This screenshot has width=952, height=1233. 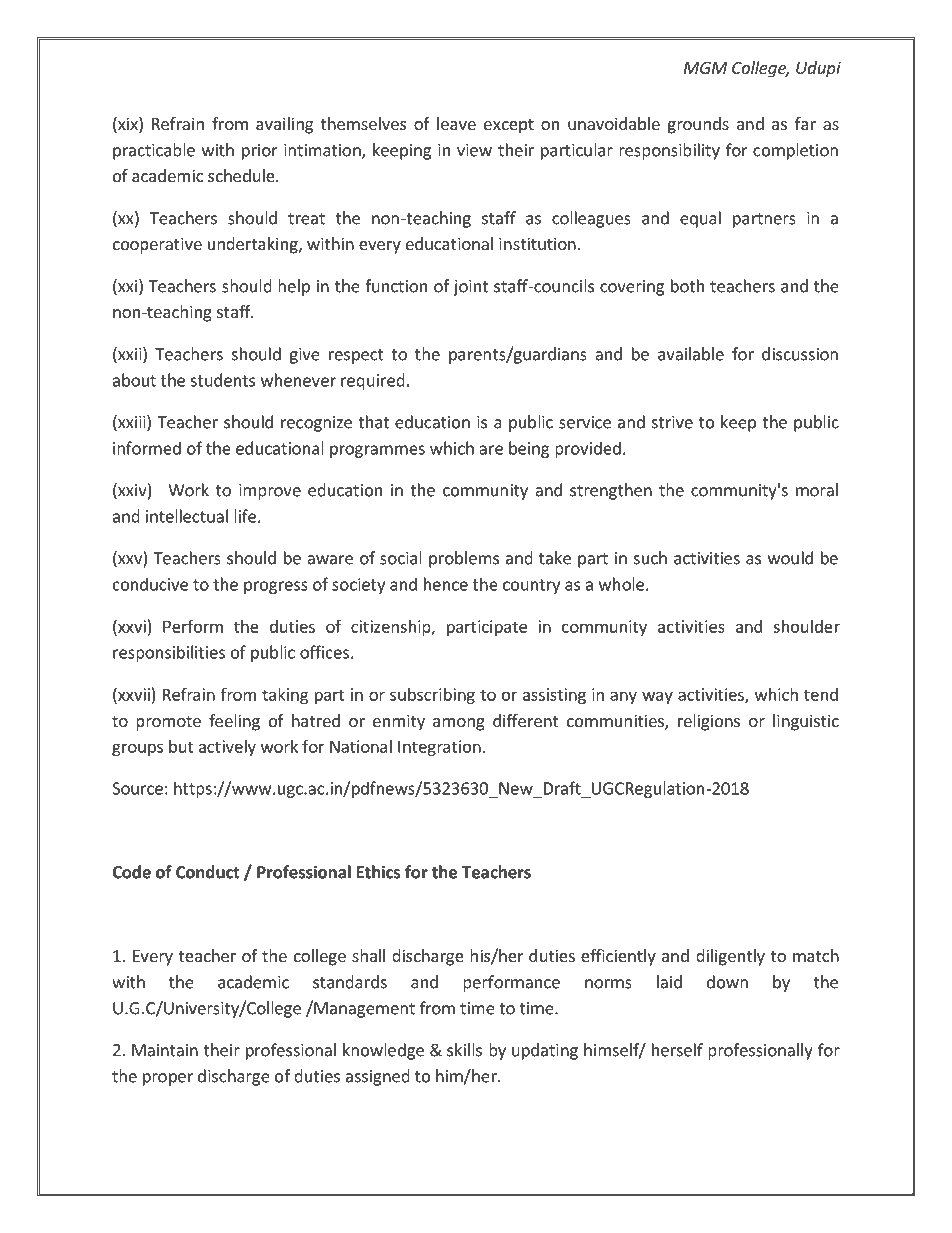 I want to click on students, so click(x=222, y=380).
